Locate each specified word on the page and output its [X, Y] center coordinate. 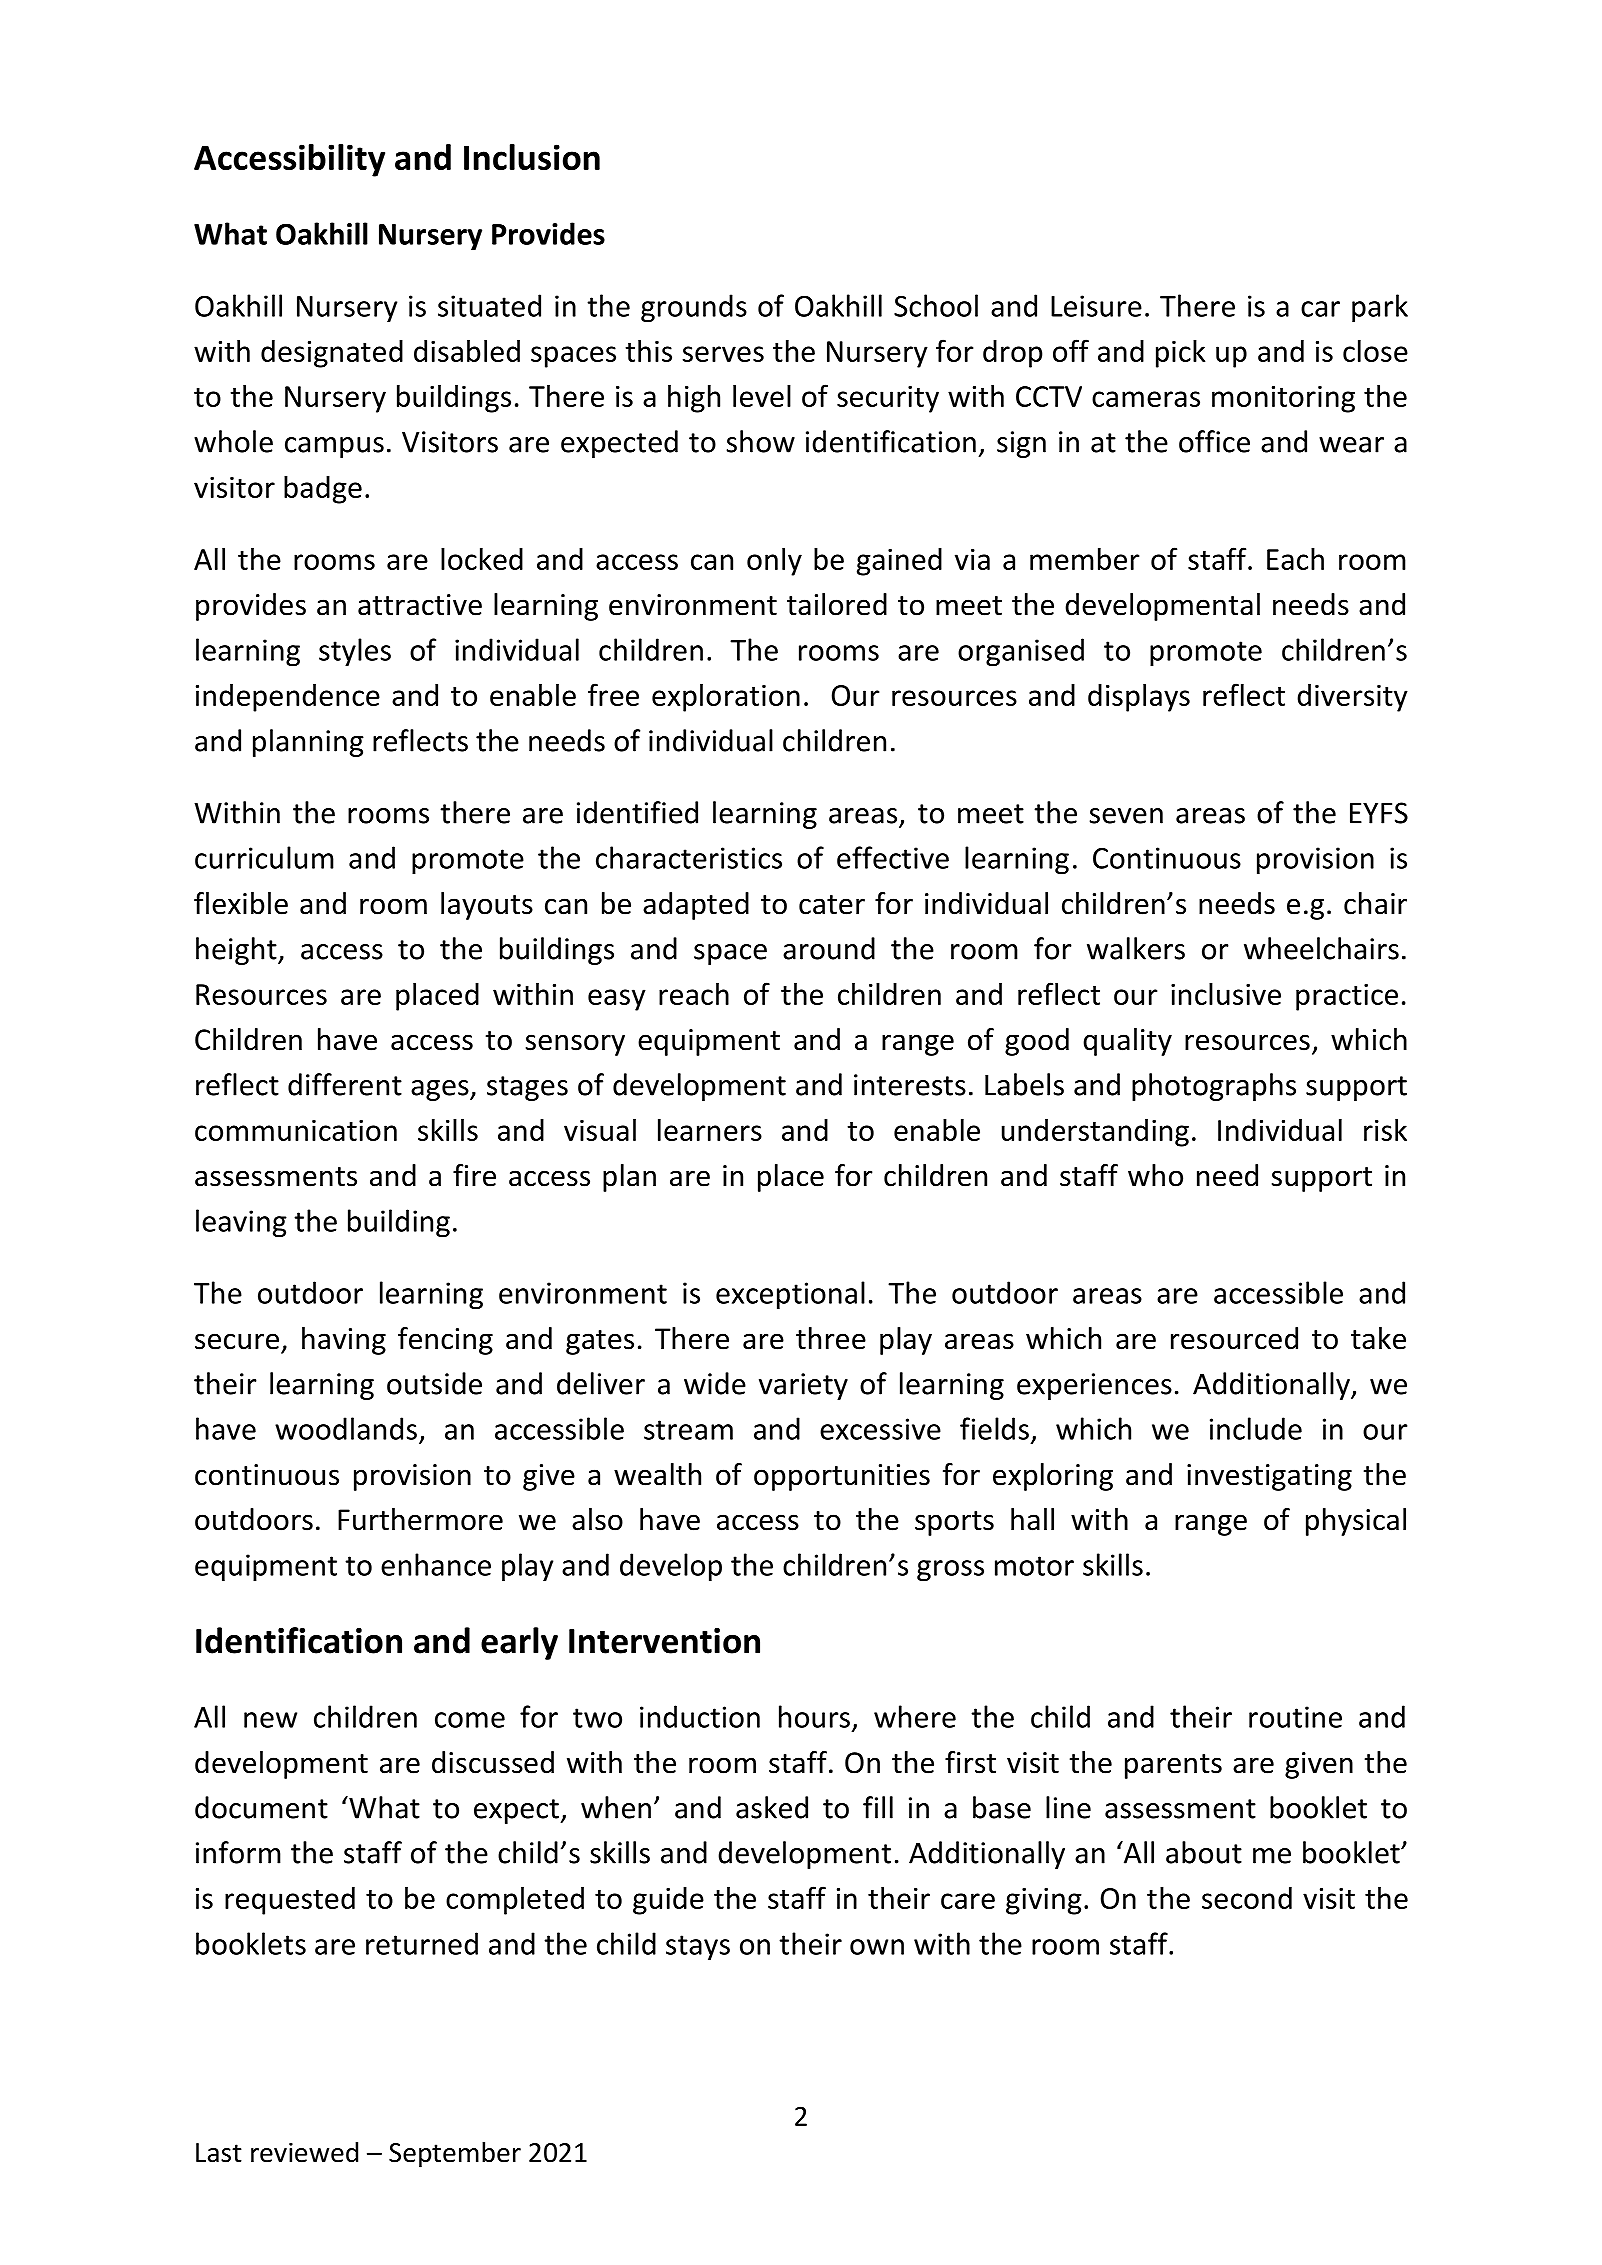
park [1380, 308]
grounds [694, 308]
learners [710, 1130]
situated [489, 305]
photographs [1214, 1087]
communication [296, 1130]
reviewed [304, 2152]
